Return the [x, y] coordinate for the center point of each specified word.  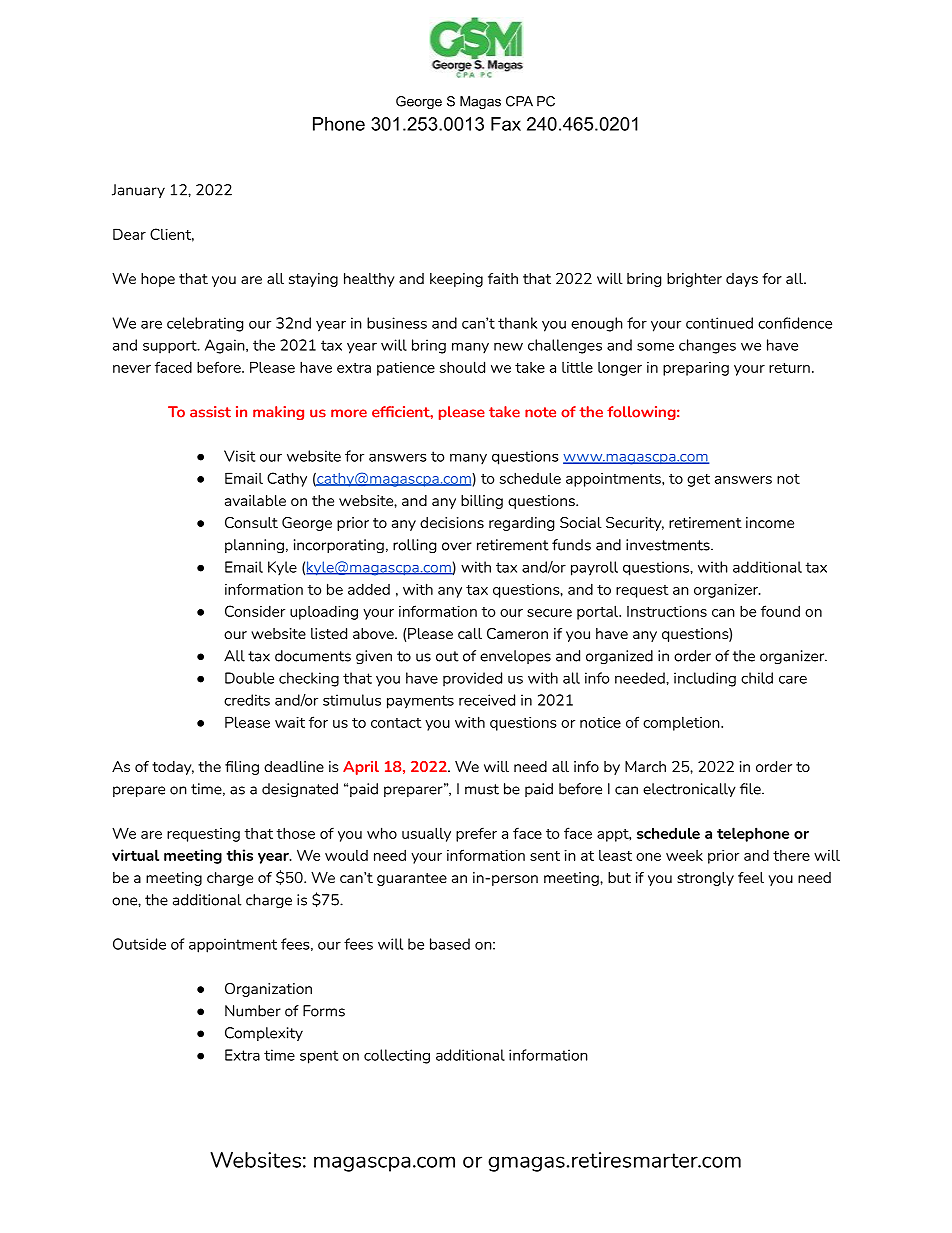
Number [253, 1011]
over [457, 546]
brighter [694, 280]
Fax [506, 124]
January [138, 191]
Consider [255, 611]
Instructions [667, 611]
